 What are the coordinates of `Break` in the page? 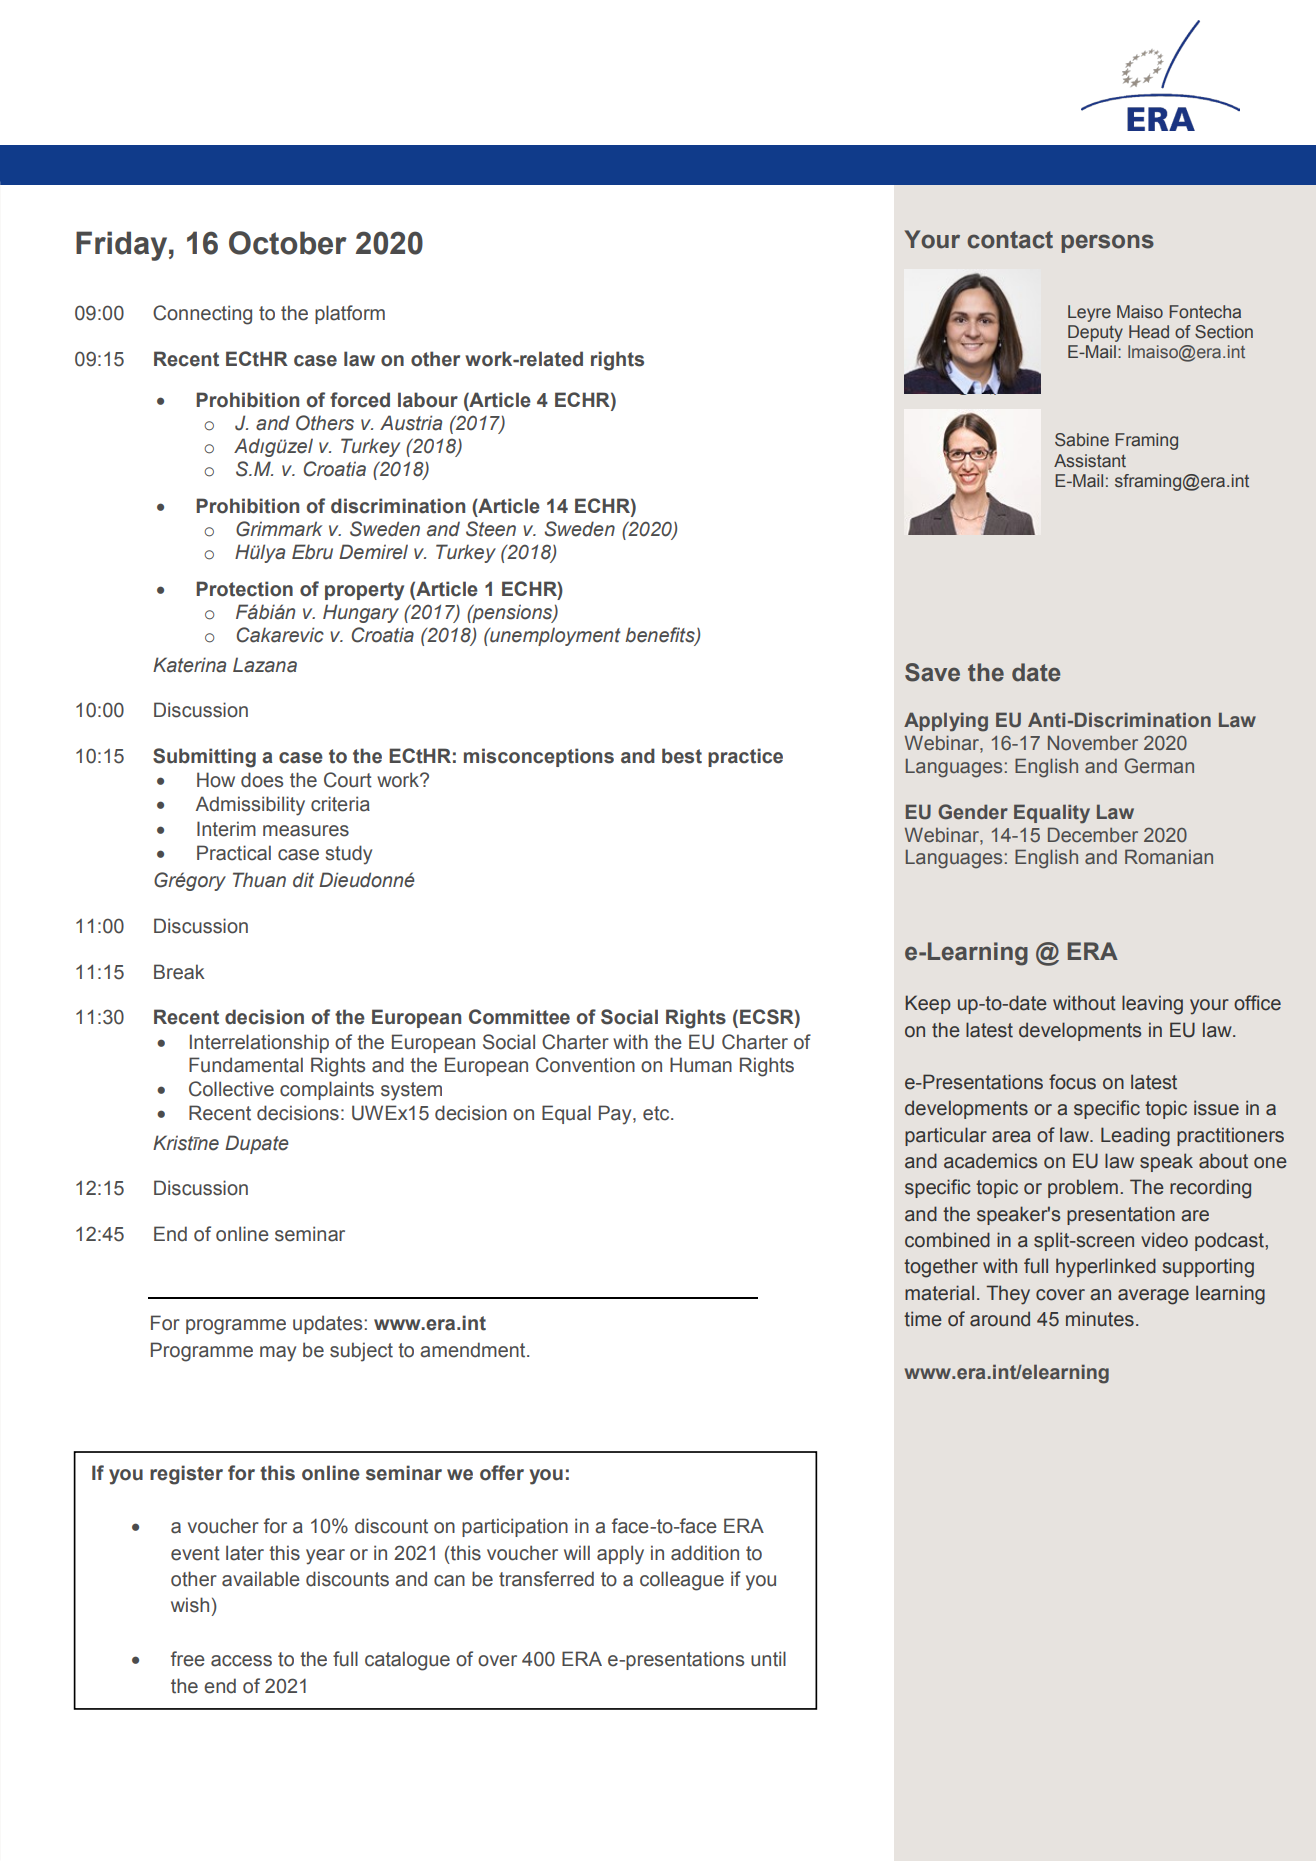 It's located at (179, 972).
